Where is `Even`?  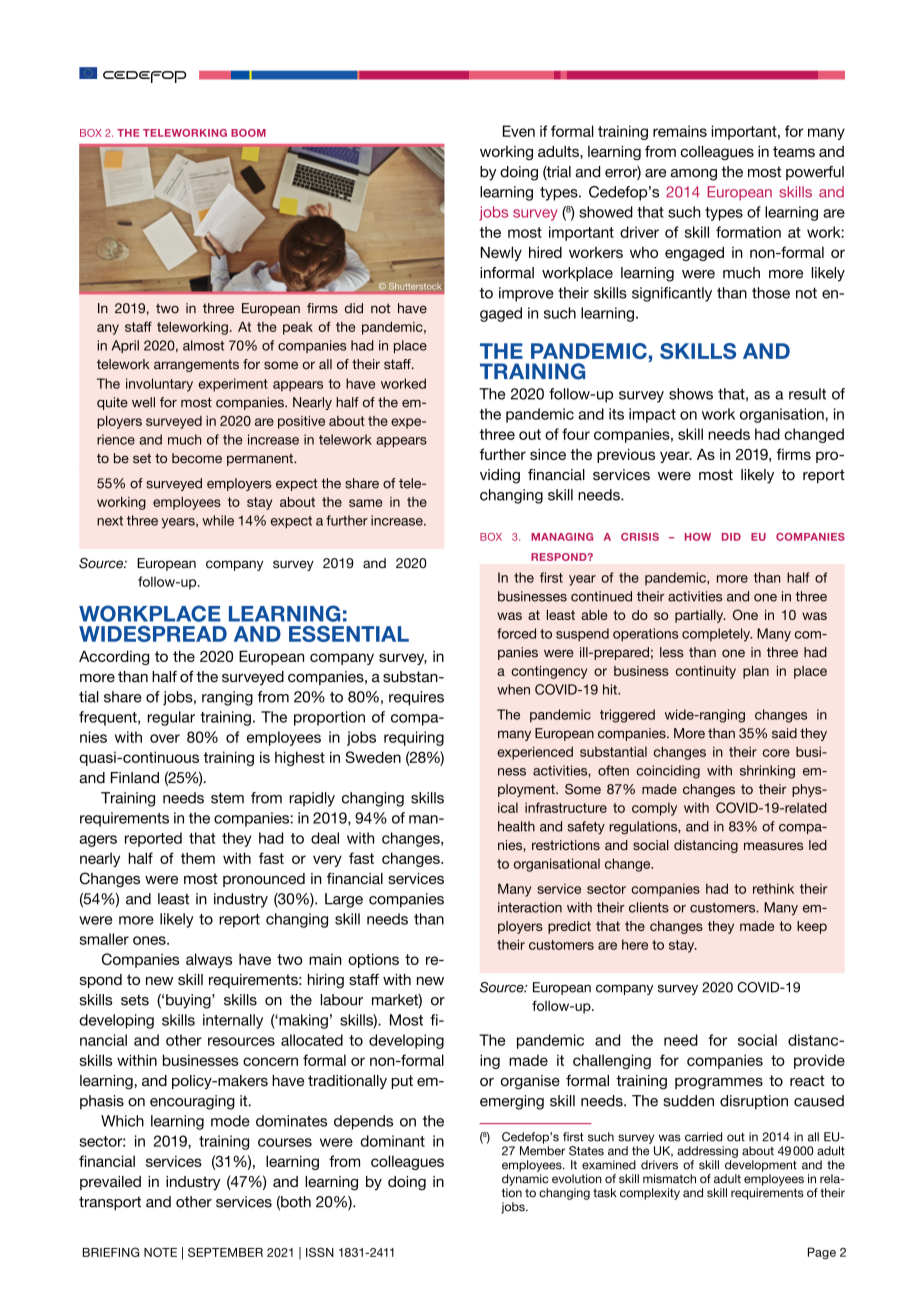
Even is located at coordinates (519, 131).
